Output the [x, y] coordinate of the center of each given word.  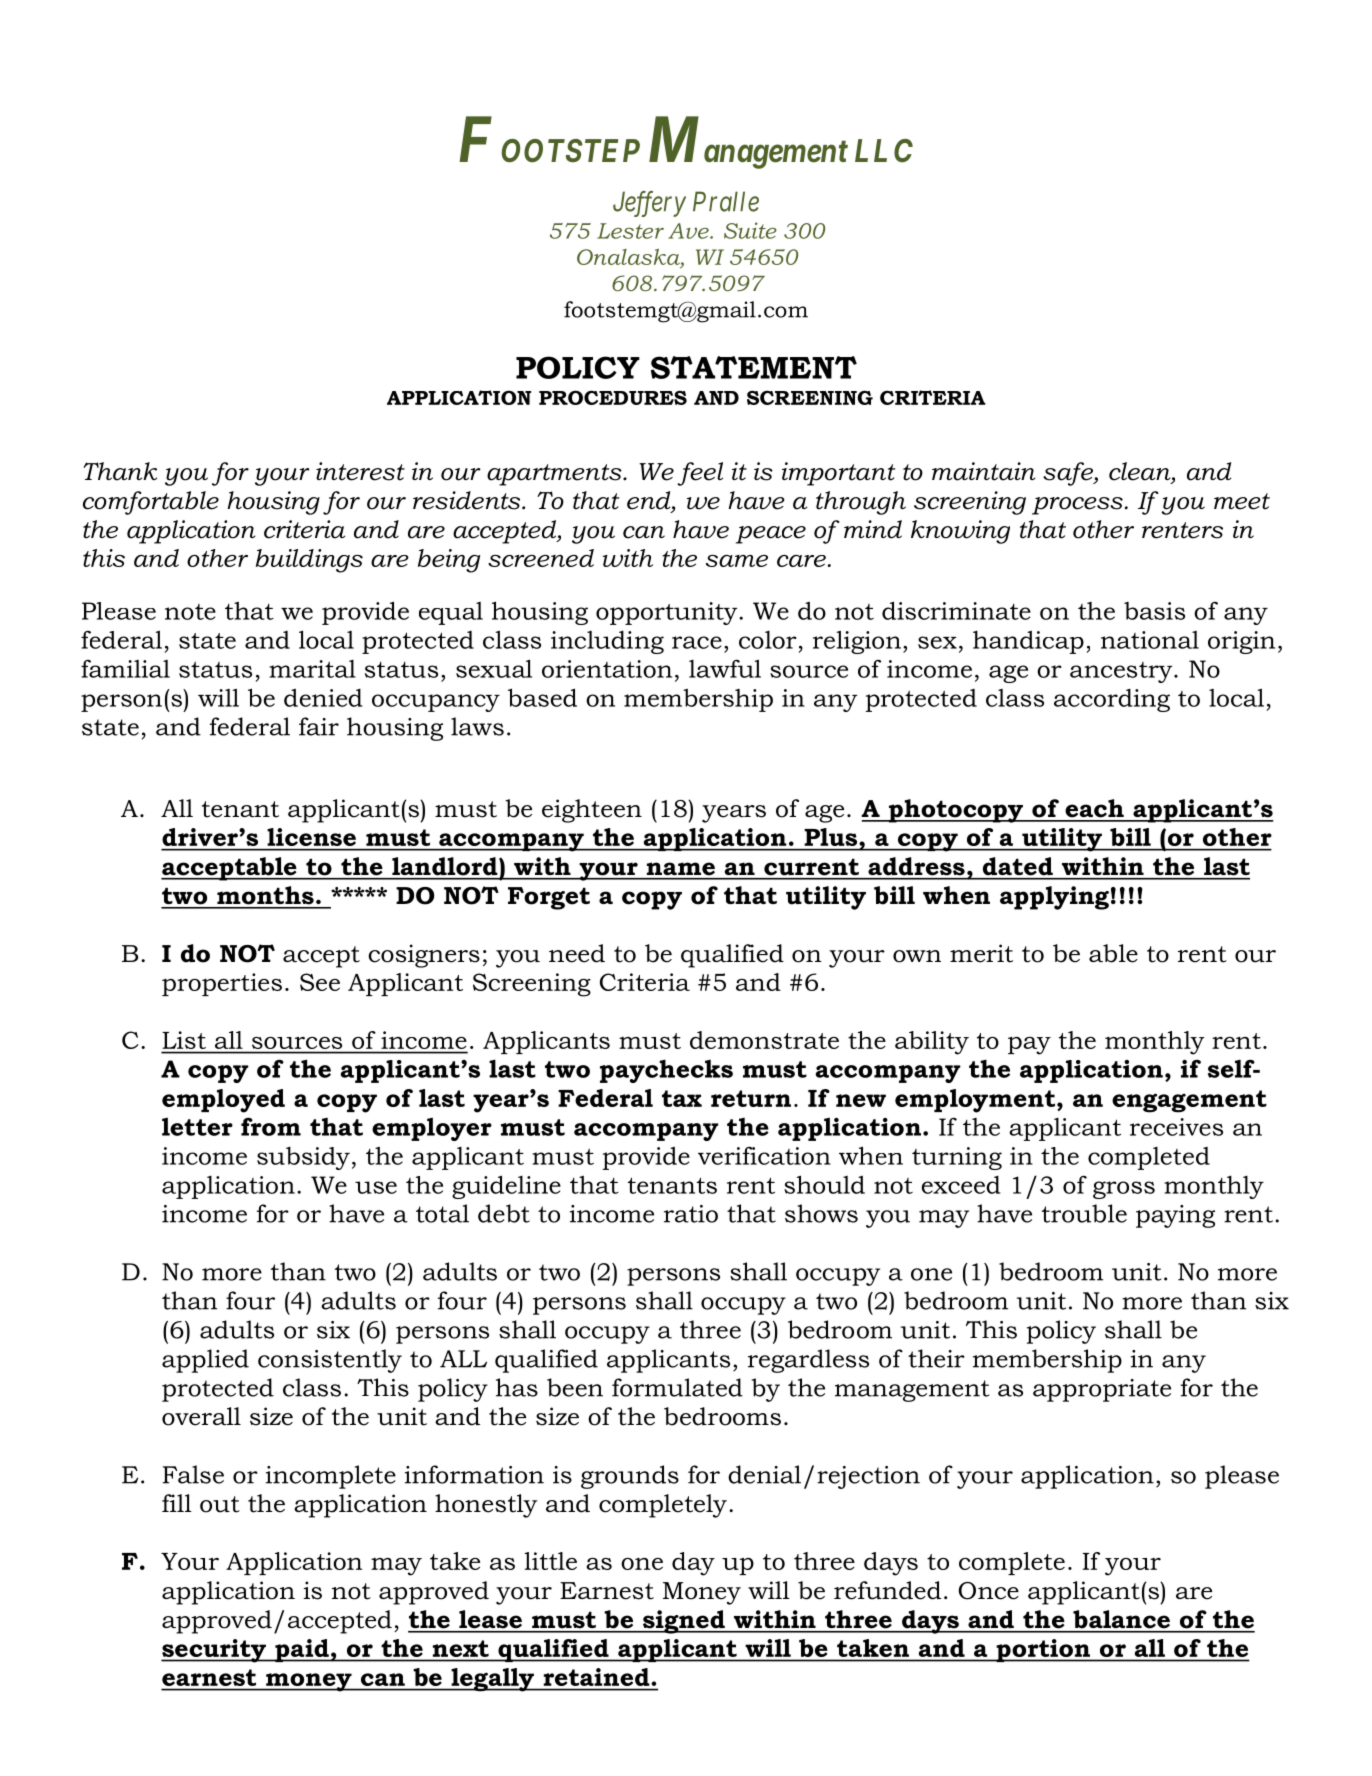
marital [312, 669]
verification [764, 1155]
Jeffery [649, 204]
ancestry [1122, 672]
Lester [630, 231]
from [271, 1126]
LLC [884, 151]
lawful [725, 668]
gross [1124, 1190]
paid [302, 1650]
